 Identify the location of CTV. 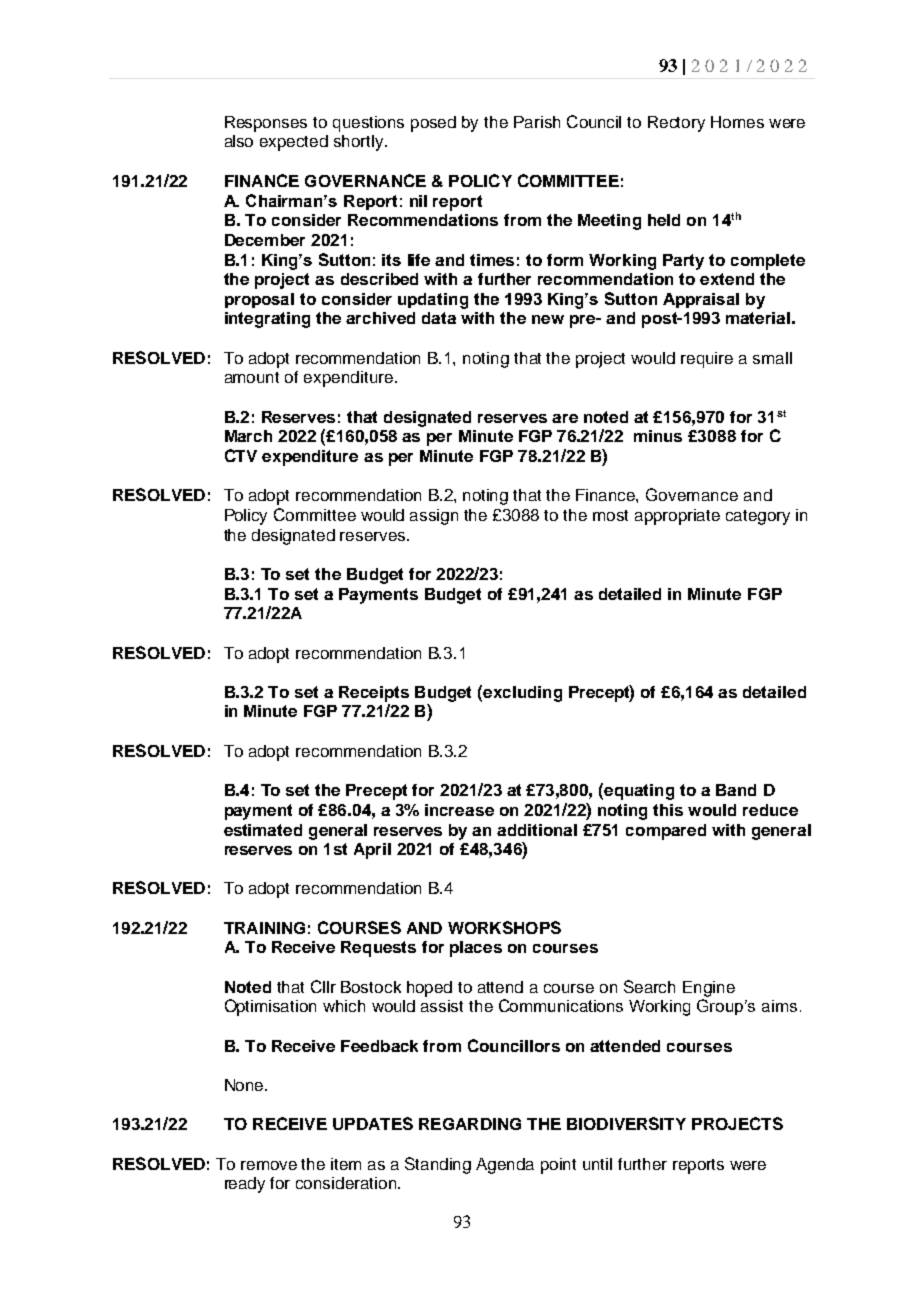
(241, 455).
